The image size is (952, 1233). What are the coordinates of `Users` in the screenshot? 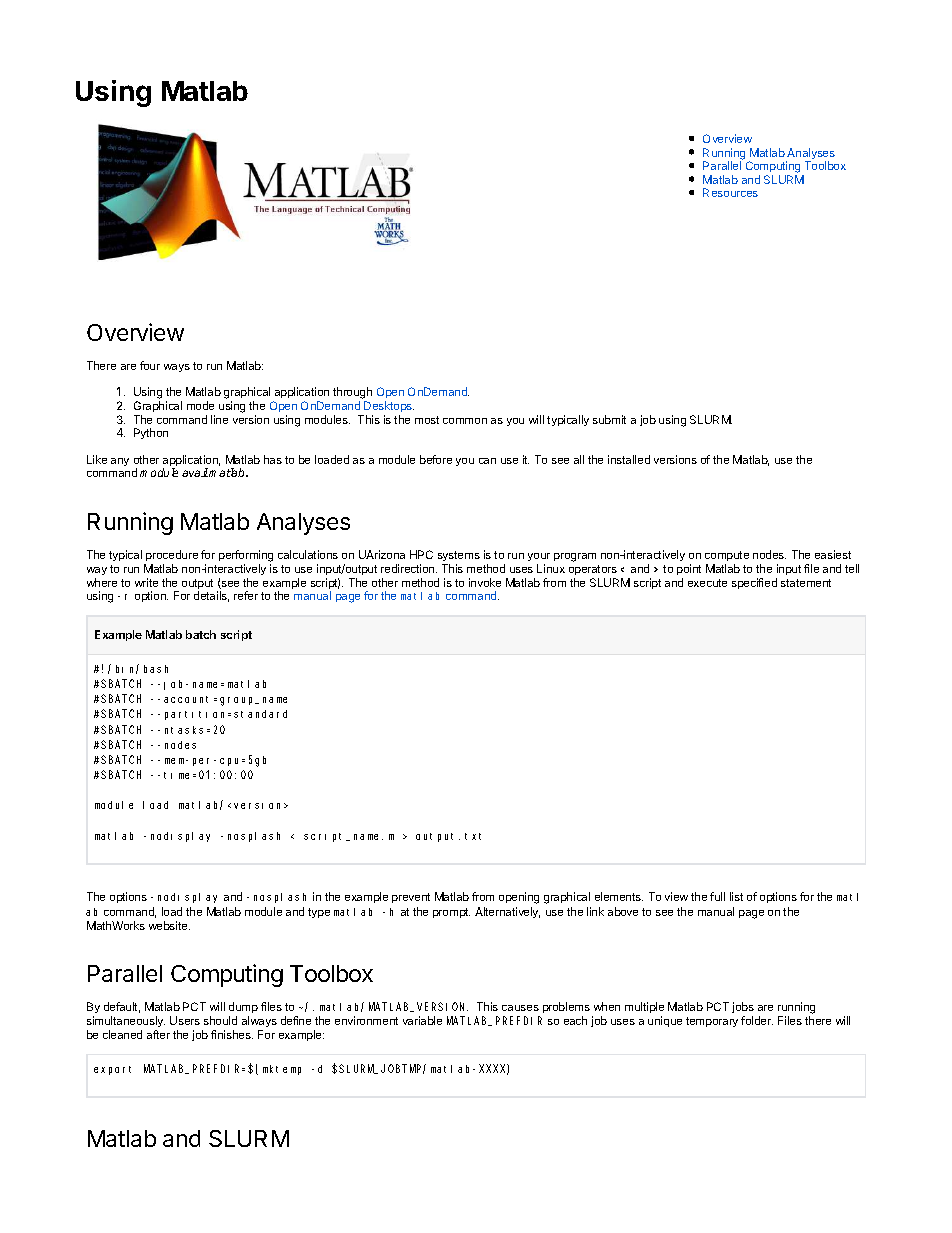 It's located at (185, 1020).
